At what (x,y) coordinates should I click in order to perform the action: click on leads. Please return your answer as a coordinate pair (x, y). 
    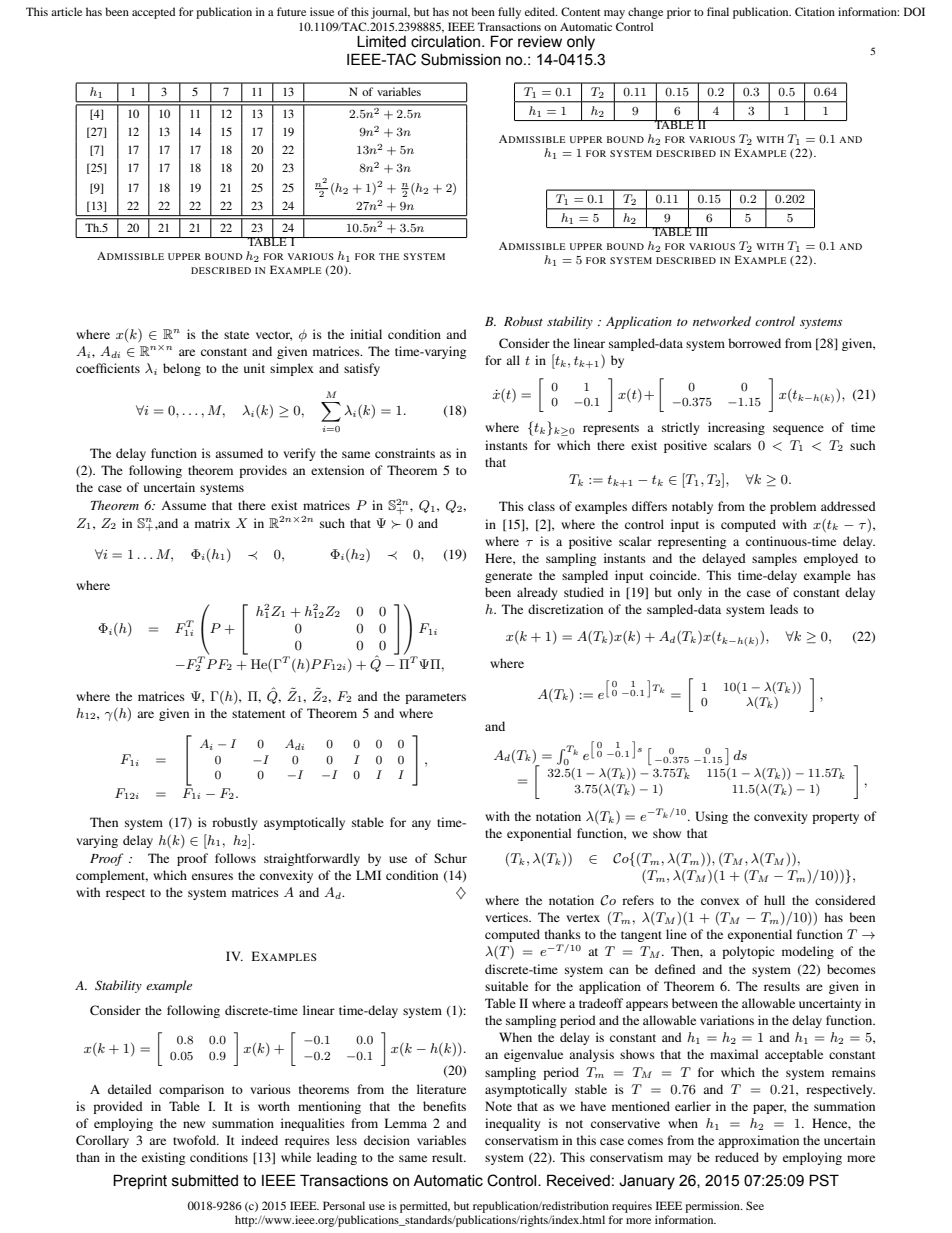
    Looking at the image, I should click on (784, 609).
